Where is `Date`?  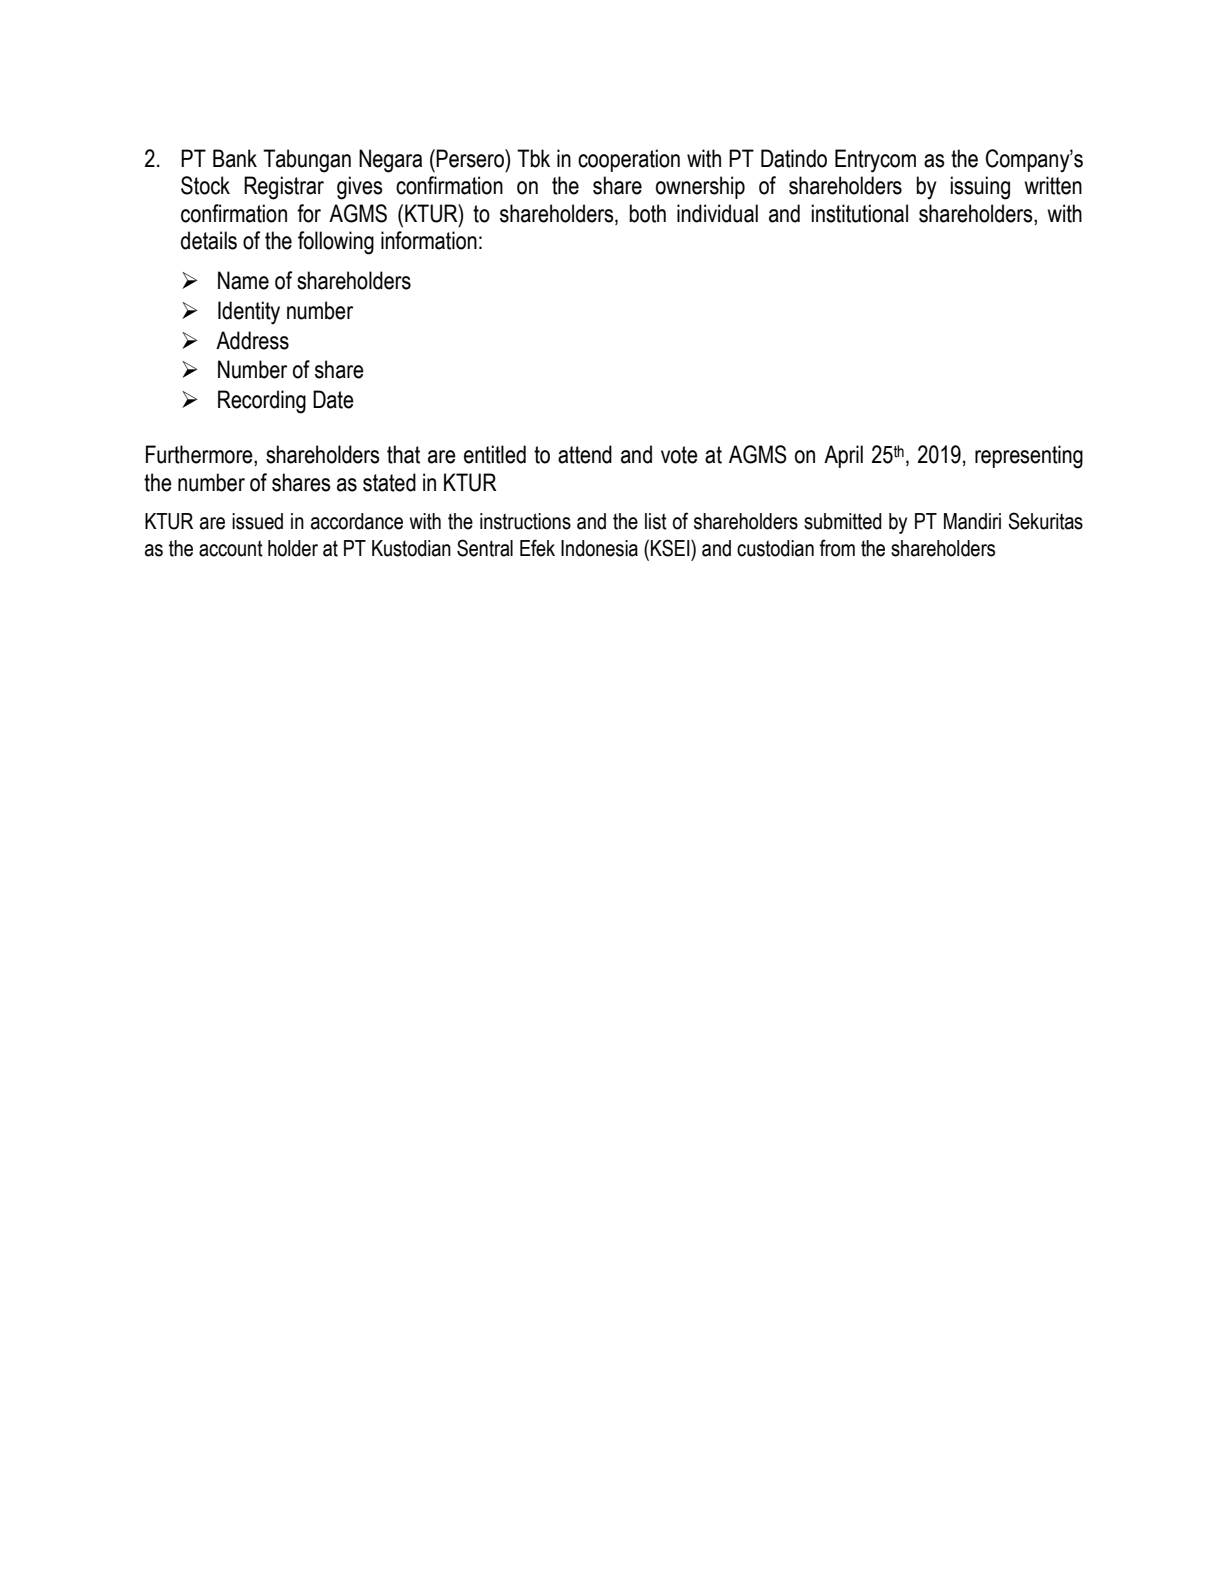 Date is located at coordinates (333, 399).
